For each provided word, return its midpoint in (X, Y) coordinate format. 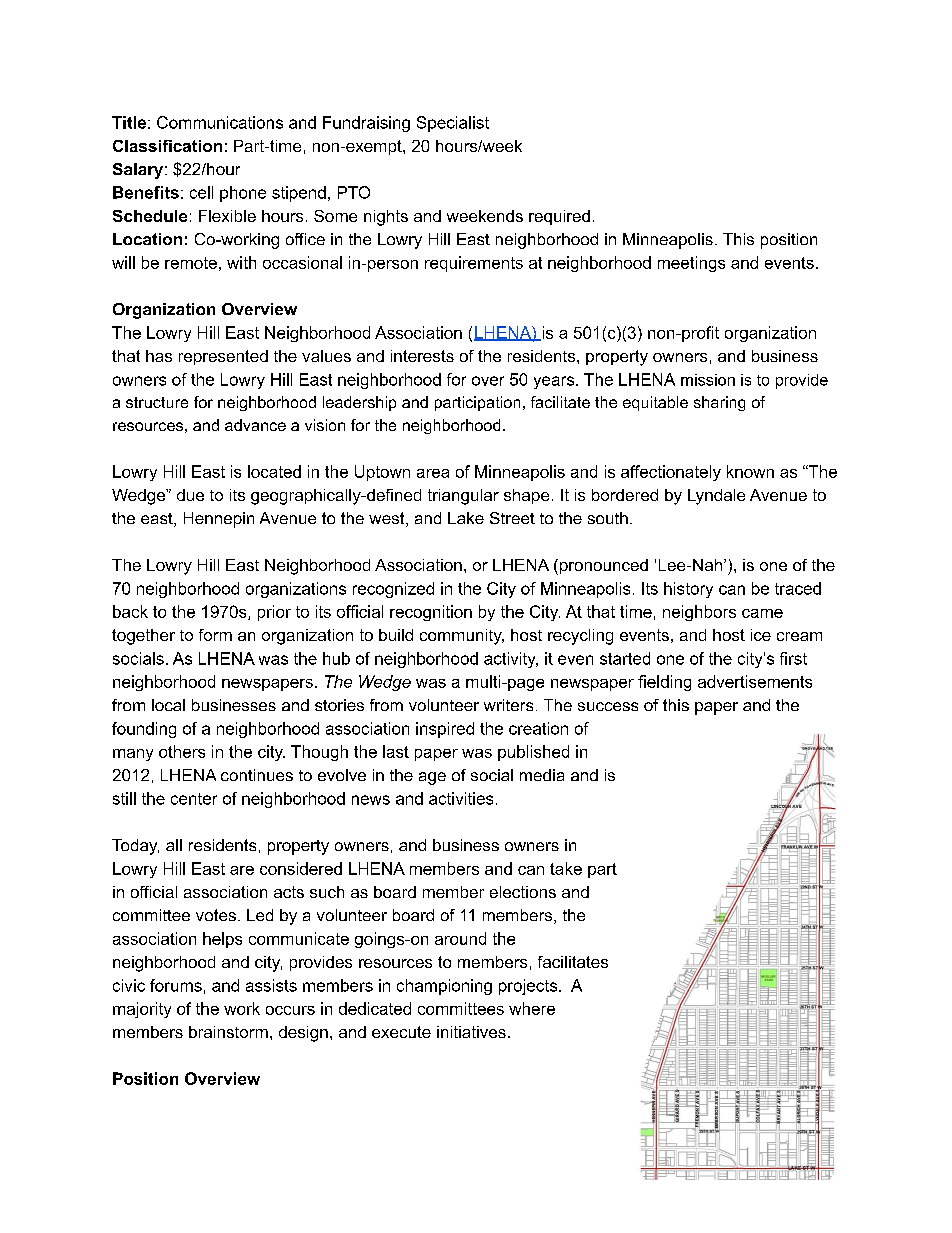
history (688, 590)
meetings (691, 264)
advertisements (755, 681)
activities (461, 798)
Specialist (453, 124)
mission (708, 380)
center (194, 799)
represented (223, 357)
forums (176, 985)
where (532, 1008)
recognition (431, 613)
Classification (167, 146)
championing (444, 987)
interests (422, 356)
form (215, 635)
